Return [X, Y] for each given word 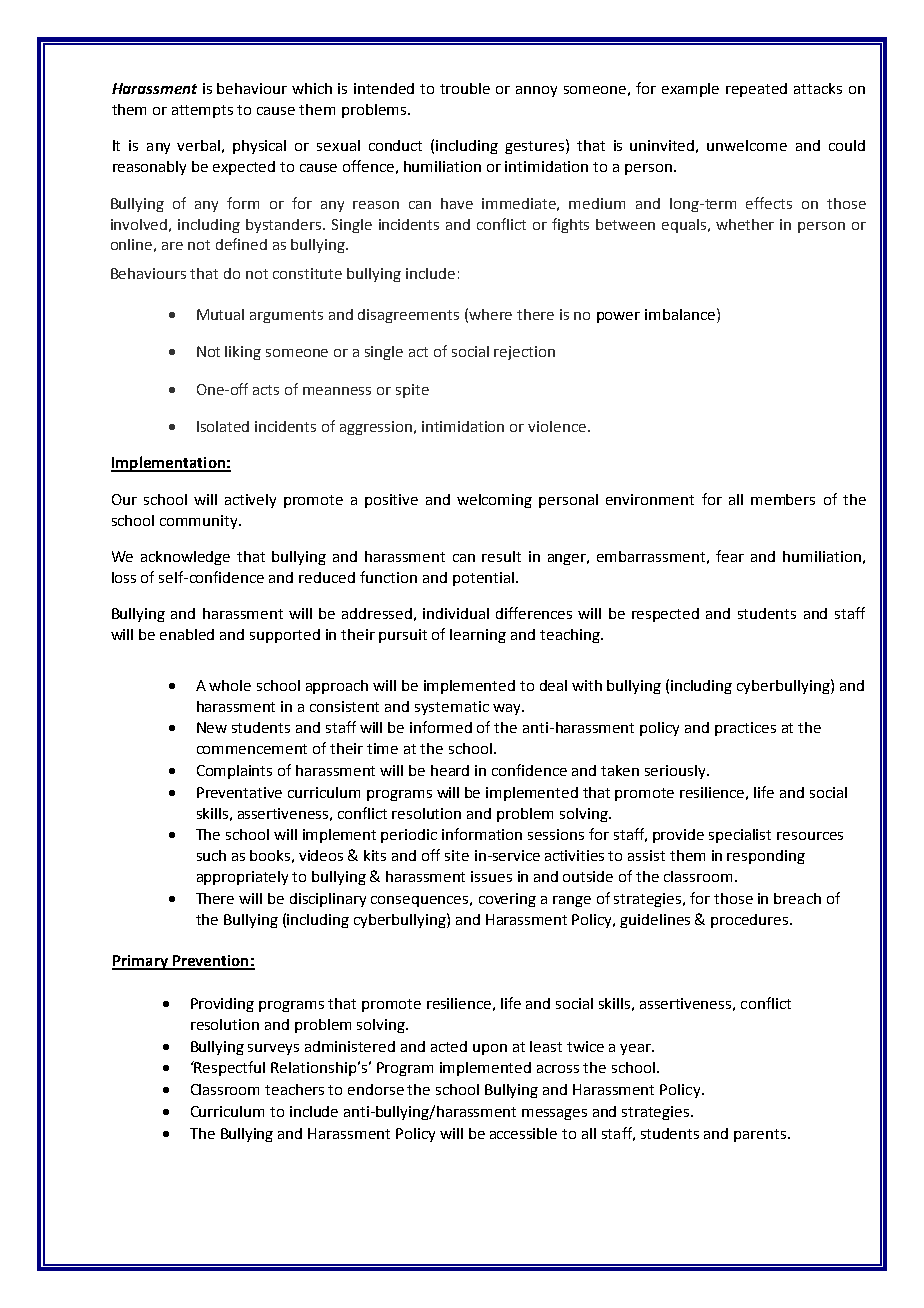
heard [450, 770]
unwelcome [747, 145]
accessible [523, 1133]
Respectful [229, 1068]
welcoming [494, 501]
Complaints [234, 772]
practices [745, 729]
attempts [202, 111]
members [783, 499]
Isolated [223, 426]
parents [761, 1135]
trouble [465, 88]
